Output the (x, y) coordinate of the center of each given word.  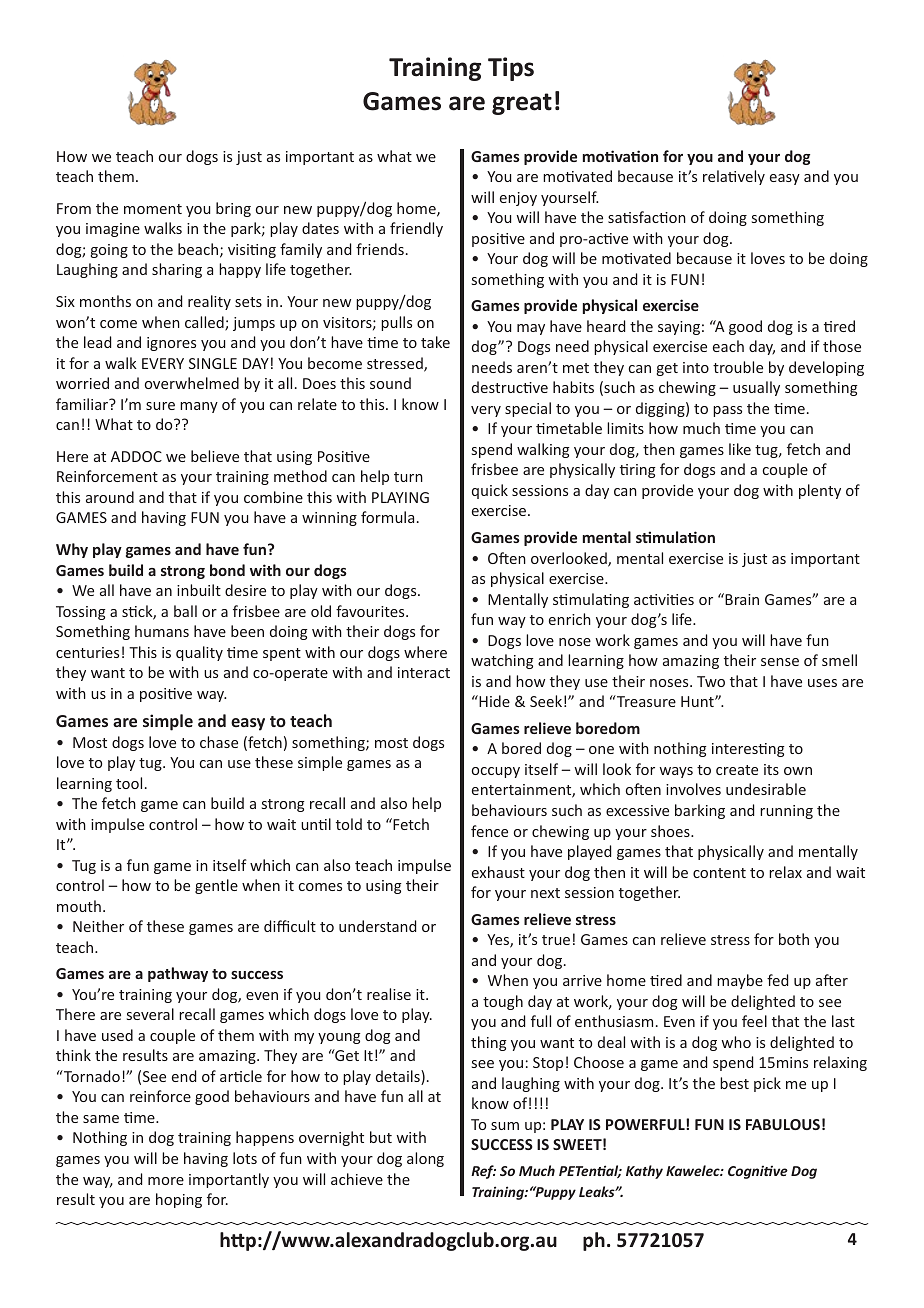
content (719, 873)
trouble (738, 367)
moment (153, 209)
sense (780, 662)
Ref (483, 1172)
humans (162, 631)
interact (424, 672)
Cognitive (758, 1172)
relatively (734, 177)
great (522, 104)
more (166, 1181)
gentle (216, 886)
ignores (171, 344)
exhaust (498, 872)
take (435, 342)
